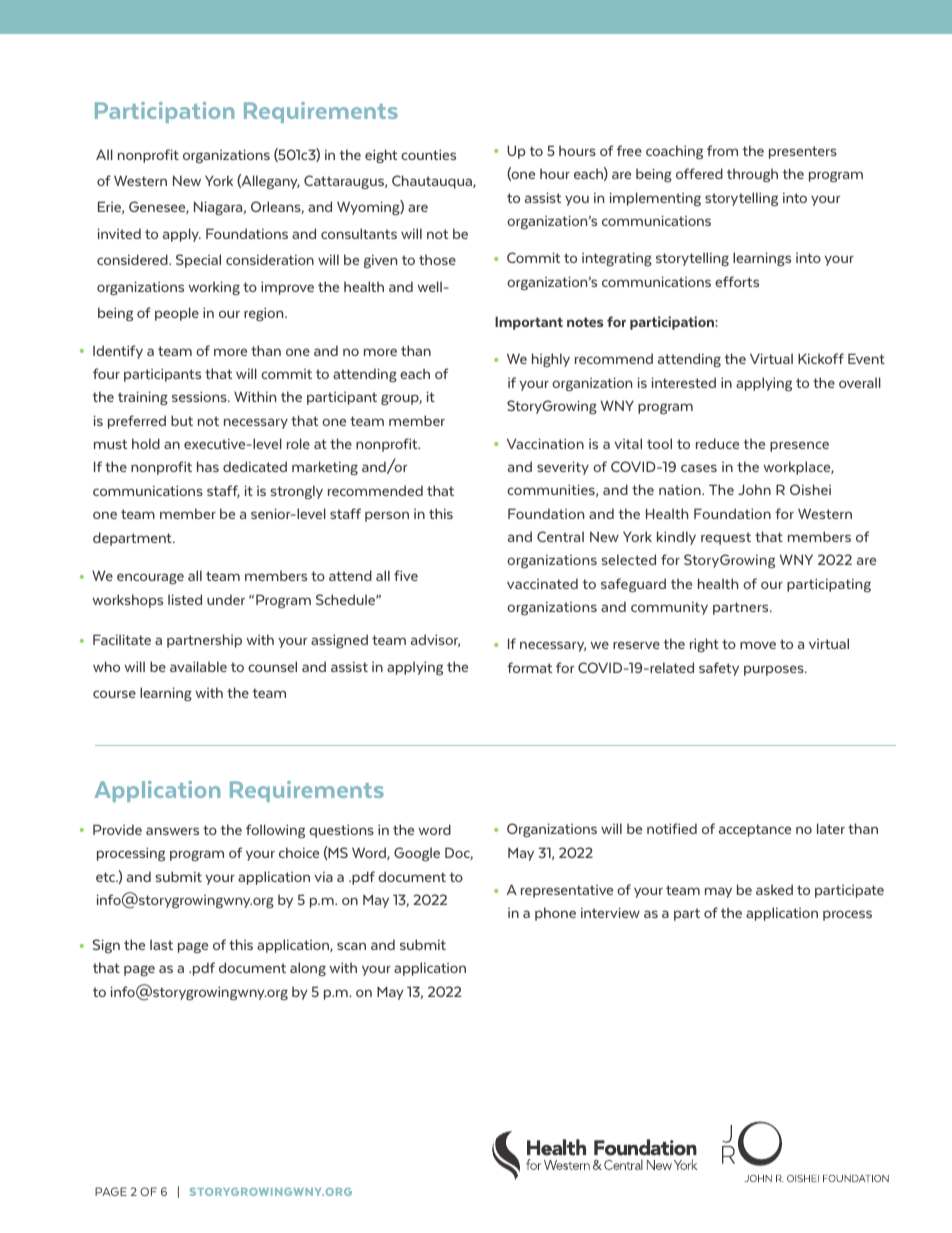 Image resolution: width=952 pixels, height=1233 pixels. What do you see at coordinates (799, 446) in the screenshot?
I see `presence` at bounding box center [799, 446].
